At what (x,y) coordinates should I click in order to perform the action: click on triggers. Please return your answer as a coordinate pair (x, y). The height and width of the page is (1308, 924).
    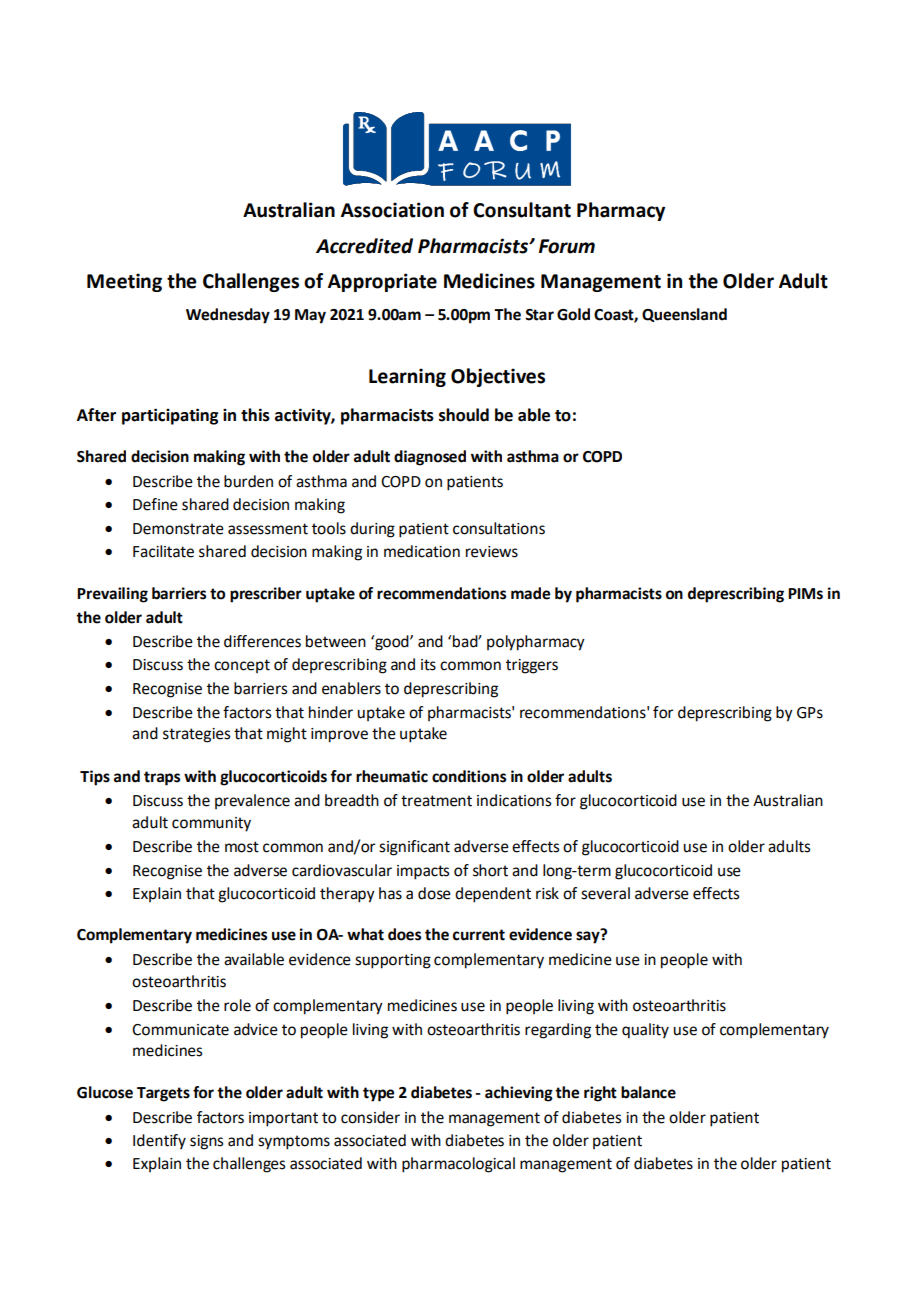
    Looking at the image, I should click on (532, 666).
